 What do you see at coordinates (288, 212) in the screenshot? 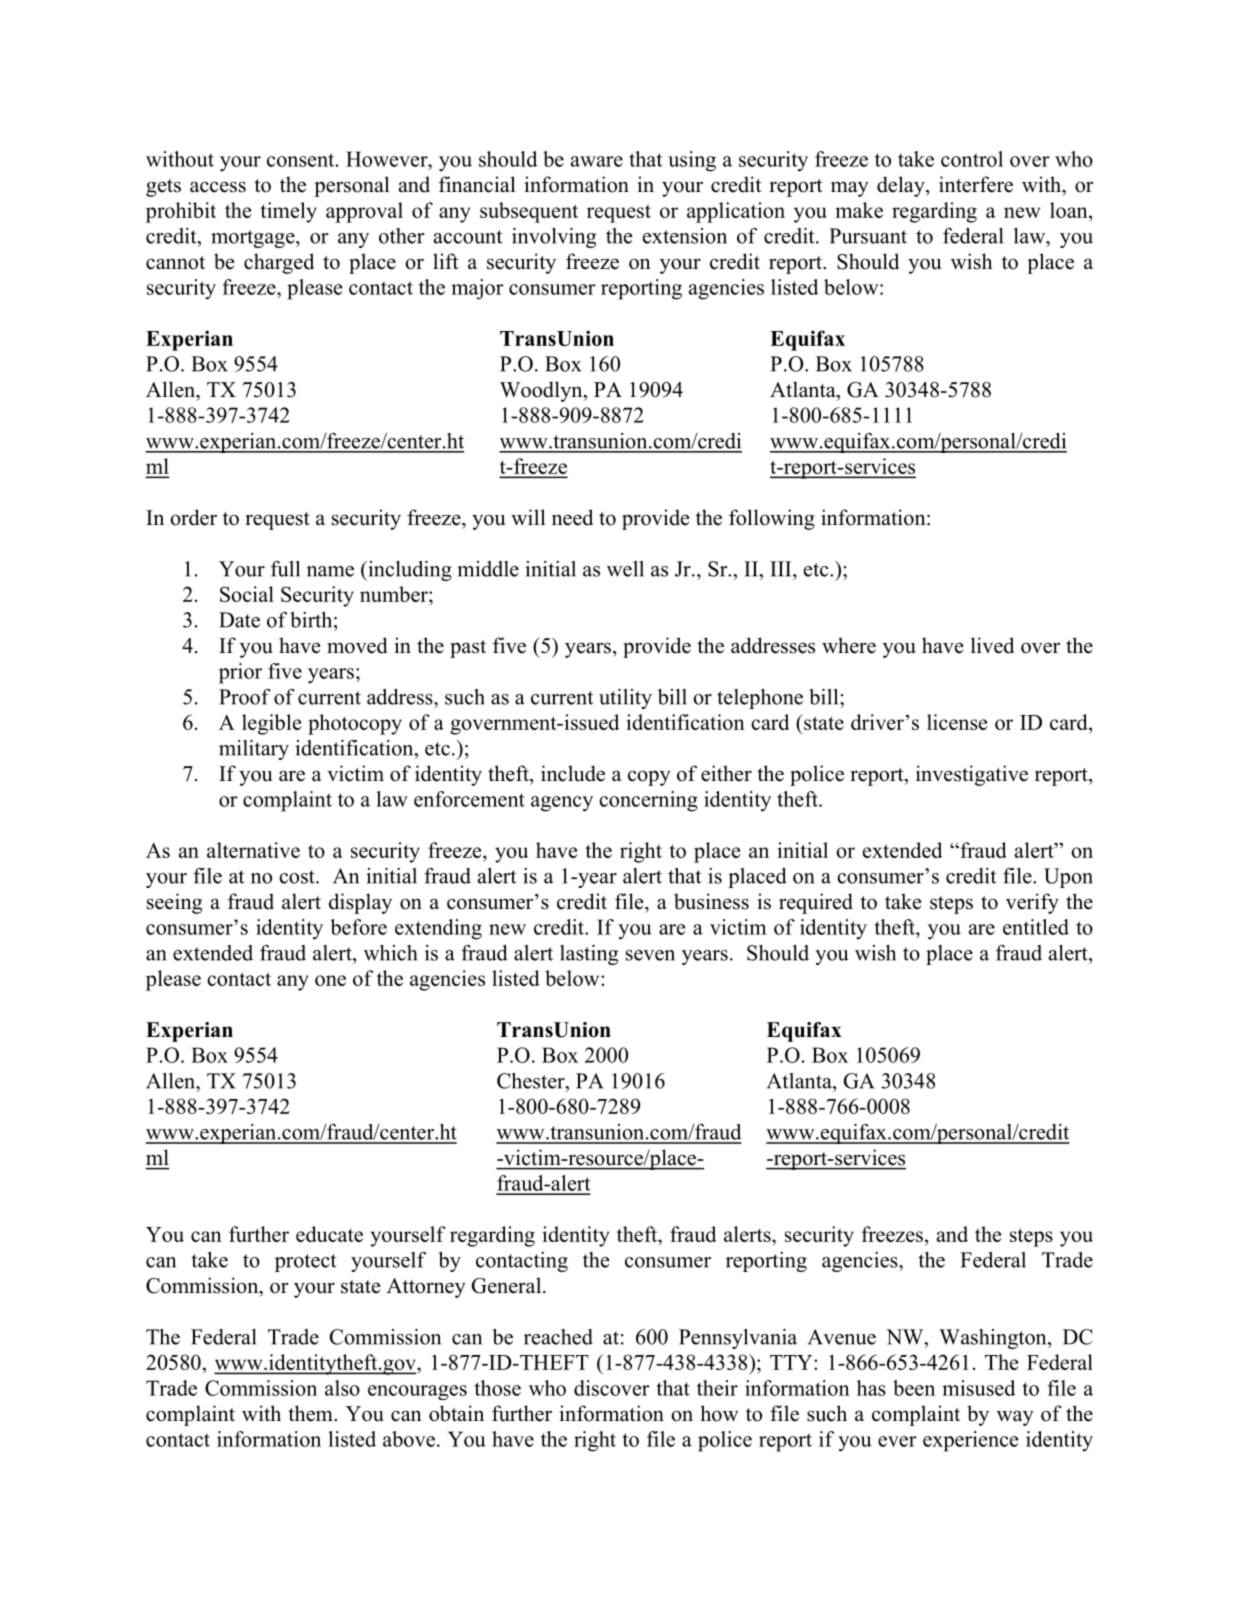
I see `timely` at bounding box center [288, 212].
